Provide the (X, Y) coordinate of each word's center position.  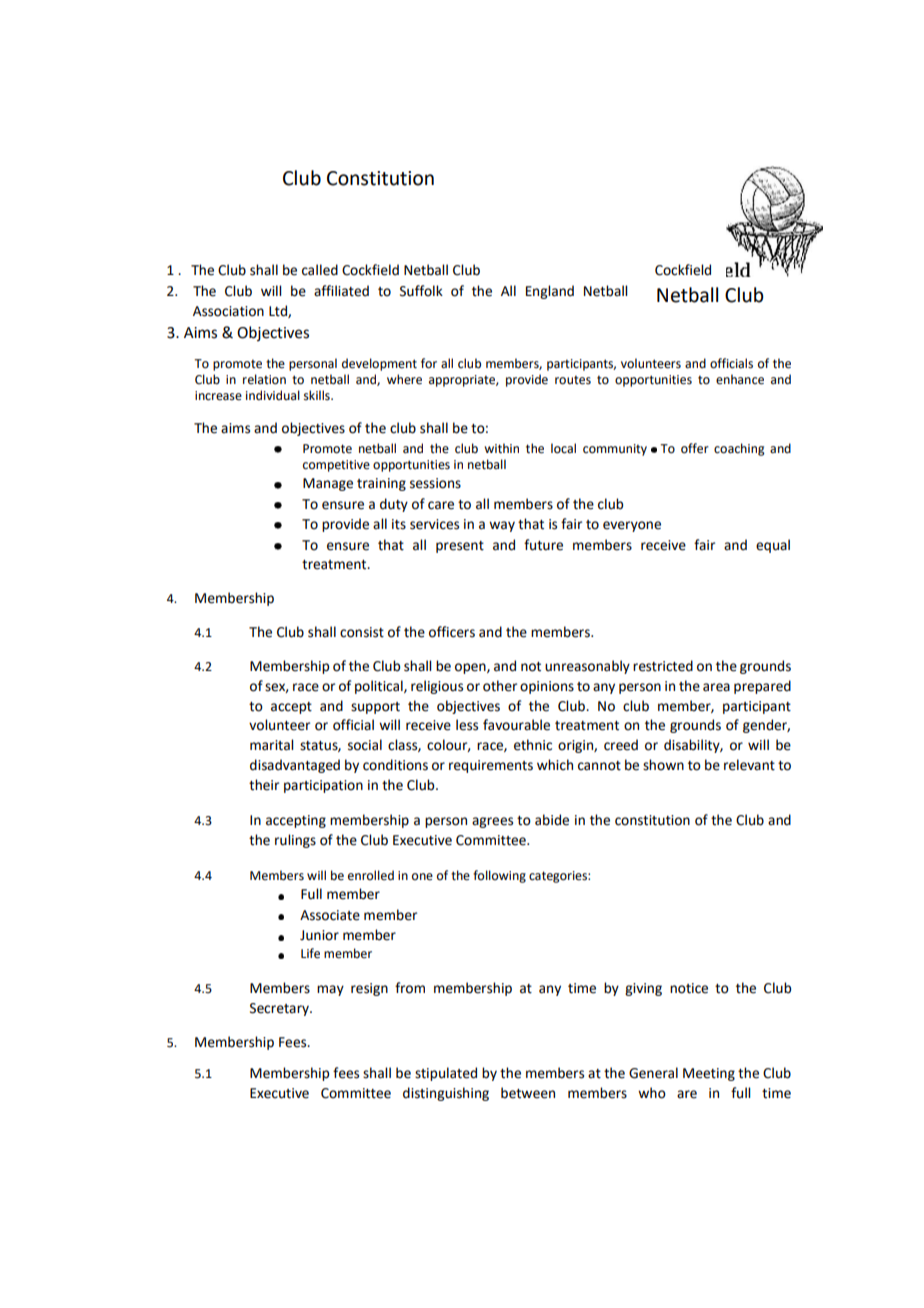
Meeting (709, 1074)
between (528, 1093)
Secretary (280, 1009)
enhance (740, 379)
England (550, 292)
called (320, 270)
